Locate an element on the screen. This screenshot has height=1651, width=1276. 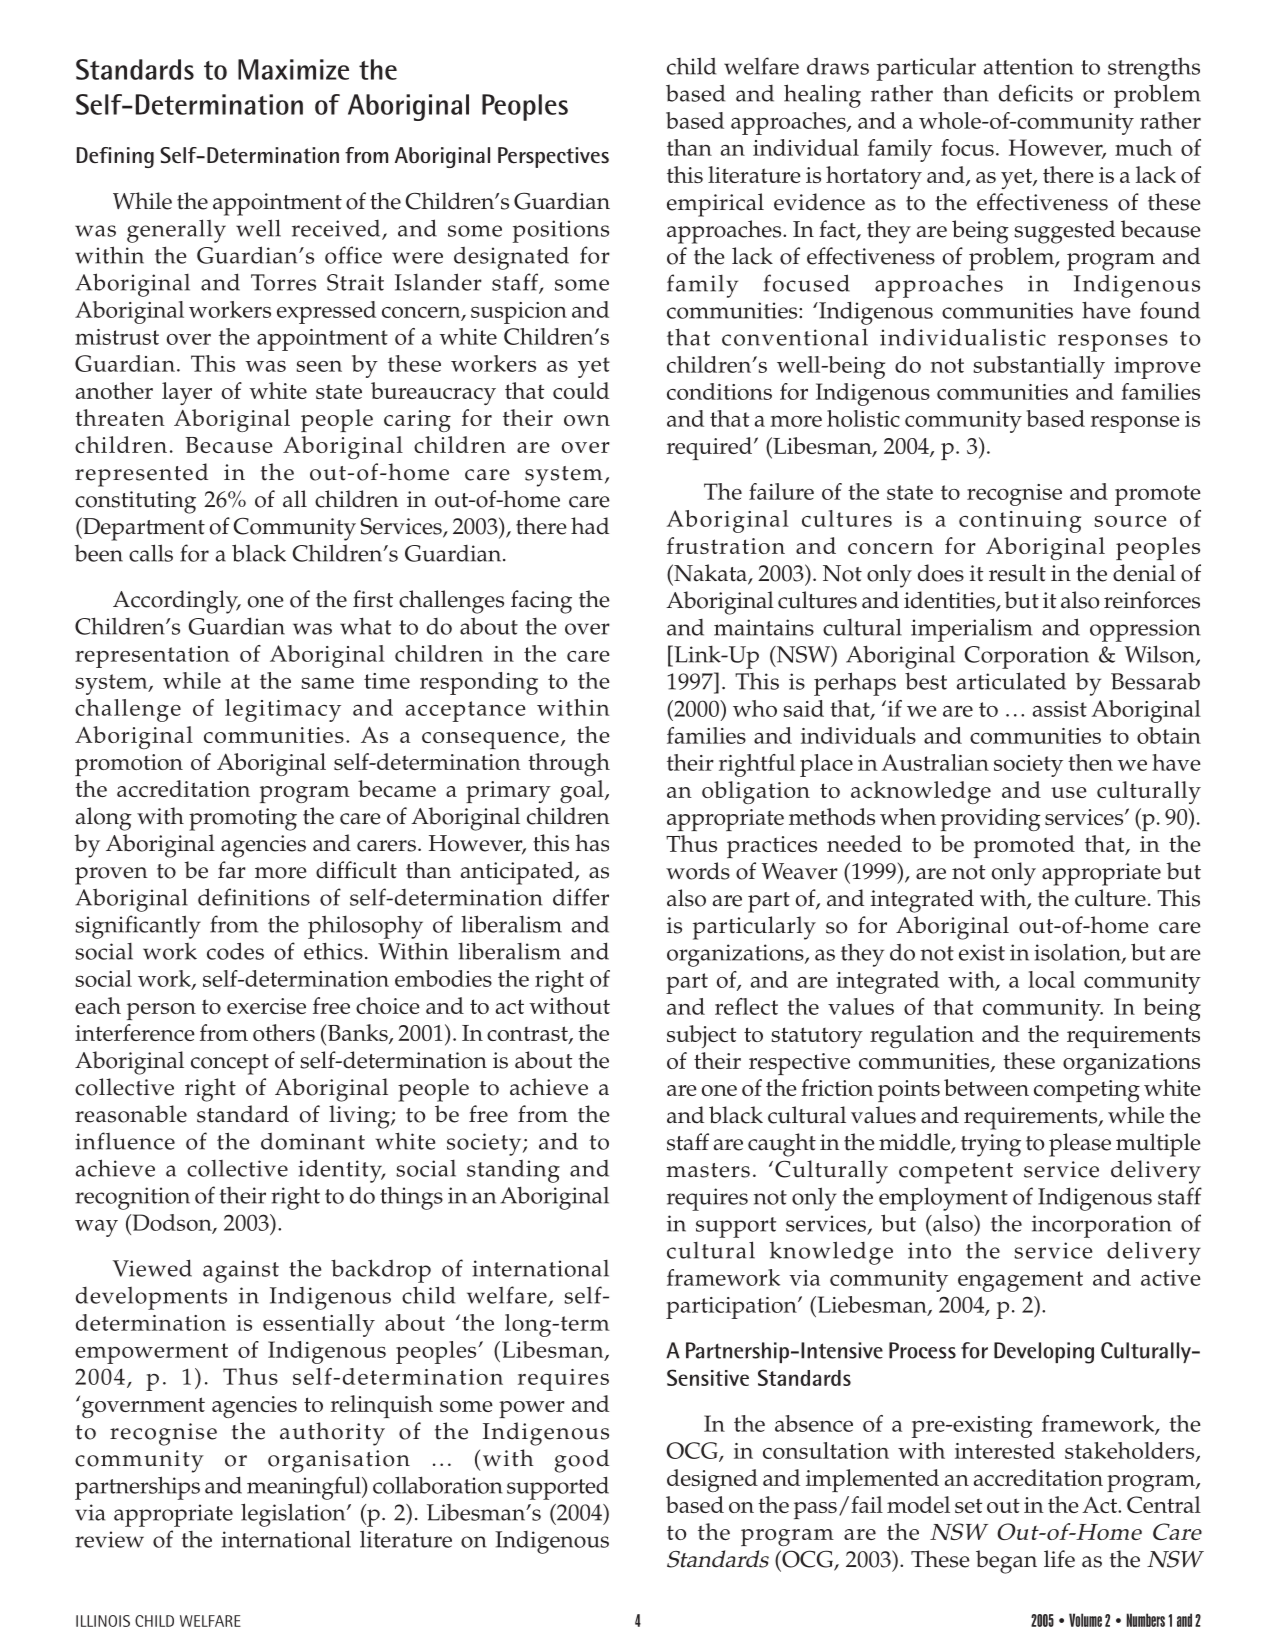
legitimacy is located at coordinates (283, 710).
